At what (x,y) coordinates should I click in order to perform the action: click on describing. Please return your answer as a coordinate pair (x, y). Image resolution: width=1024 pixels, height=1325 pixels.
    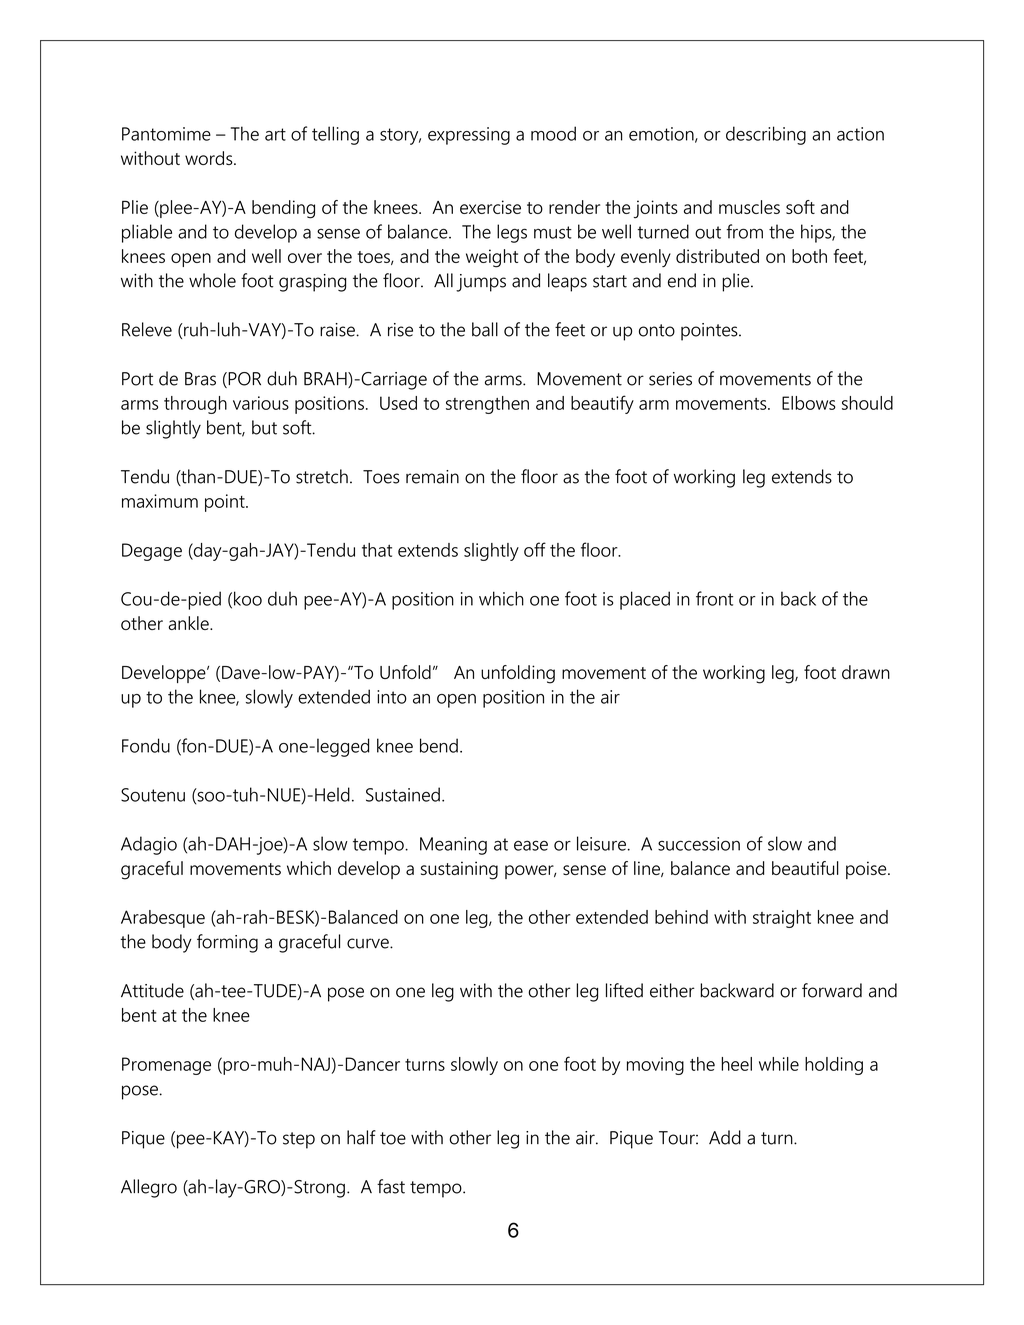
    Looking at the image, I should click on (766, 135).
